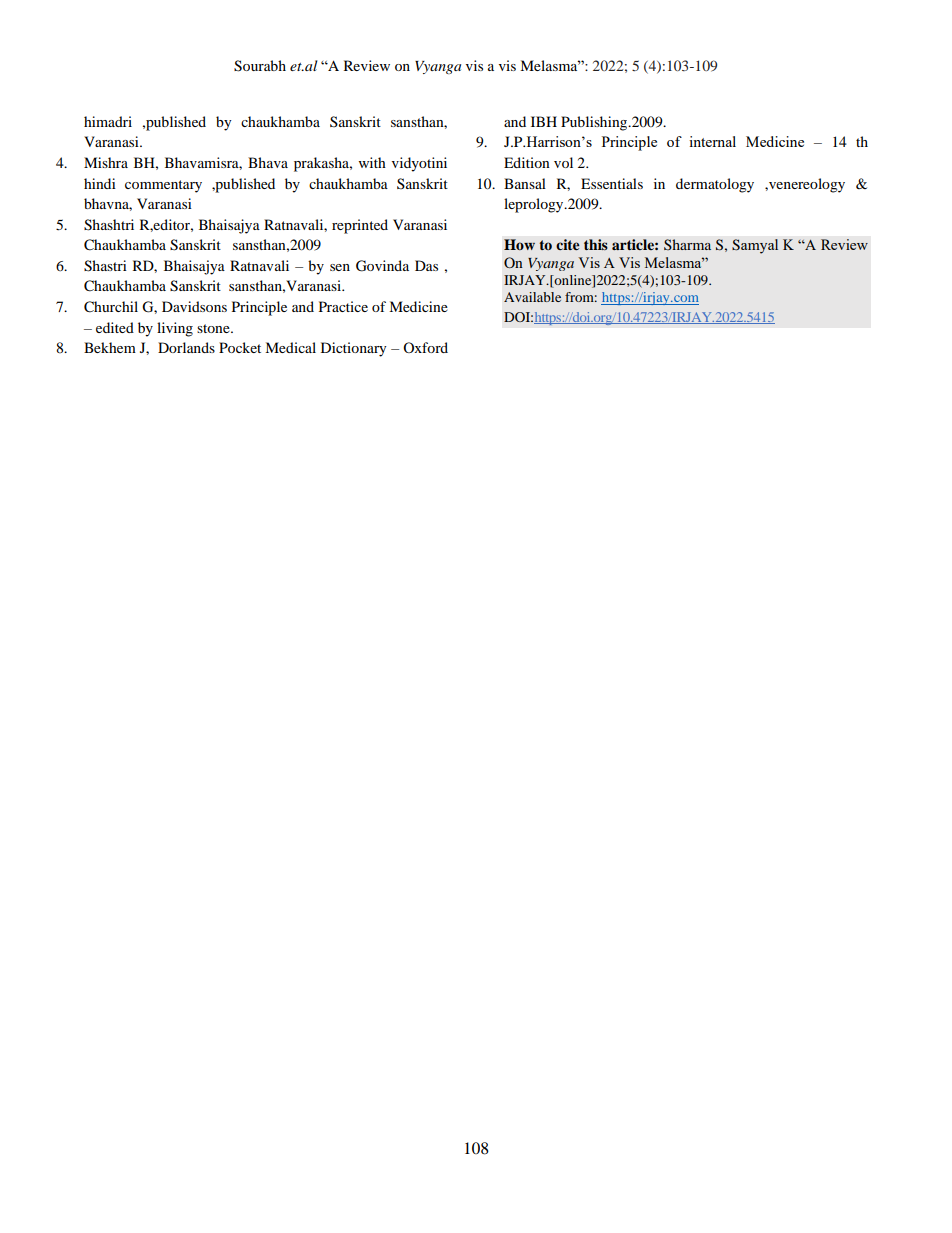 Image resolution: width=952 pixels, height=1233 pixels. I want to click on Essentials, so click(612, 183).
